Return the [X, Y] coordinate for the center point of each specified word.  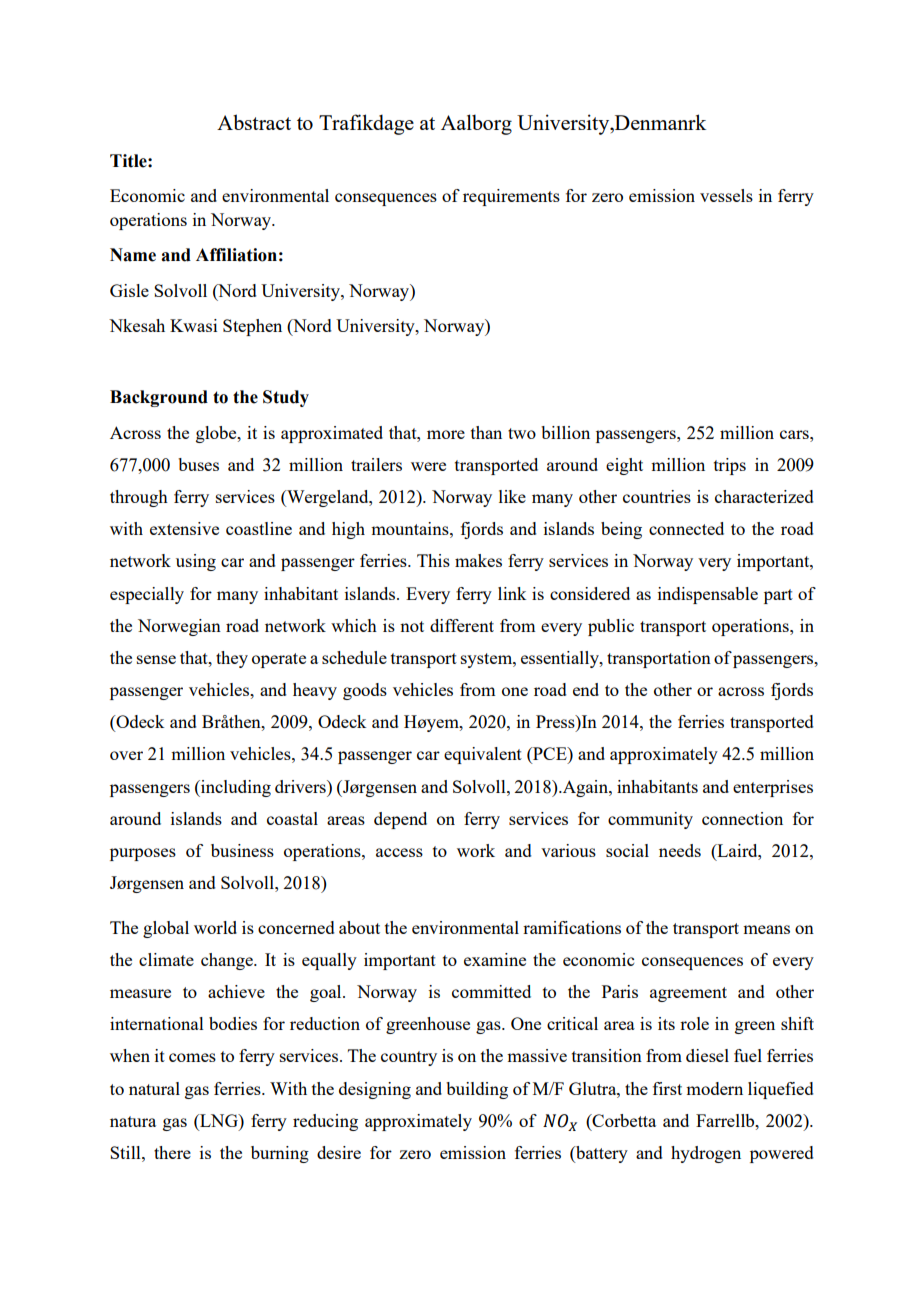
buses [198, 464]
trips [730, 466]
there [172, 1152]
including [235, 788]
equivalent [483, 755]
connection [742, 818]
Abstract [254, 122]
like [512, 496]
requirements [511, 197]
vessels [726, 195]
